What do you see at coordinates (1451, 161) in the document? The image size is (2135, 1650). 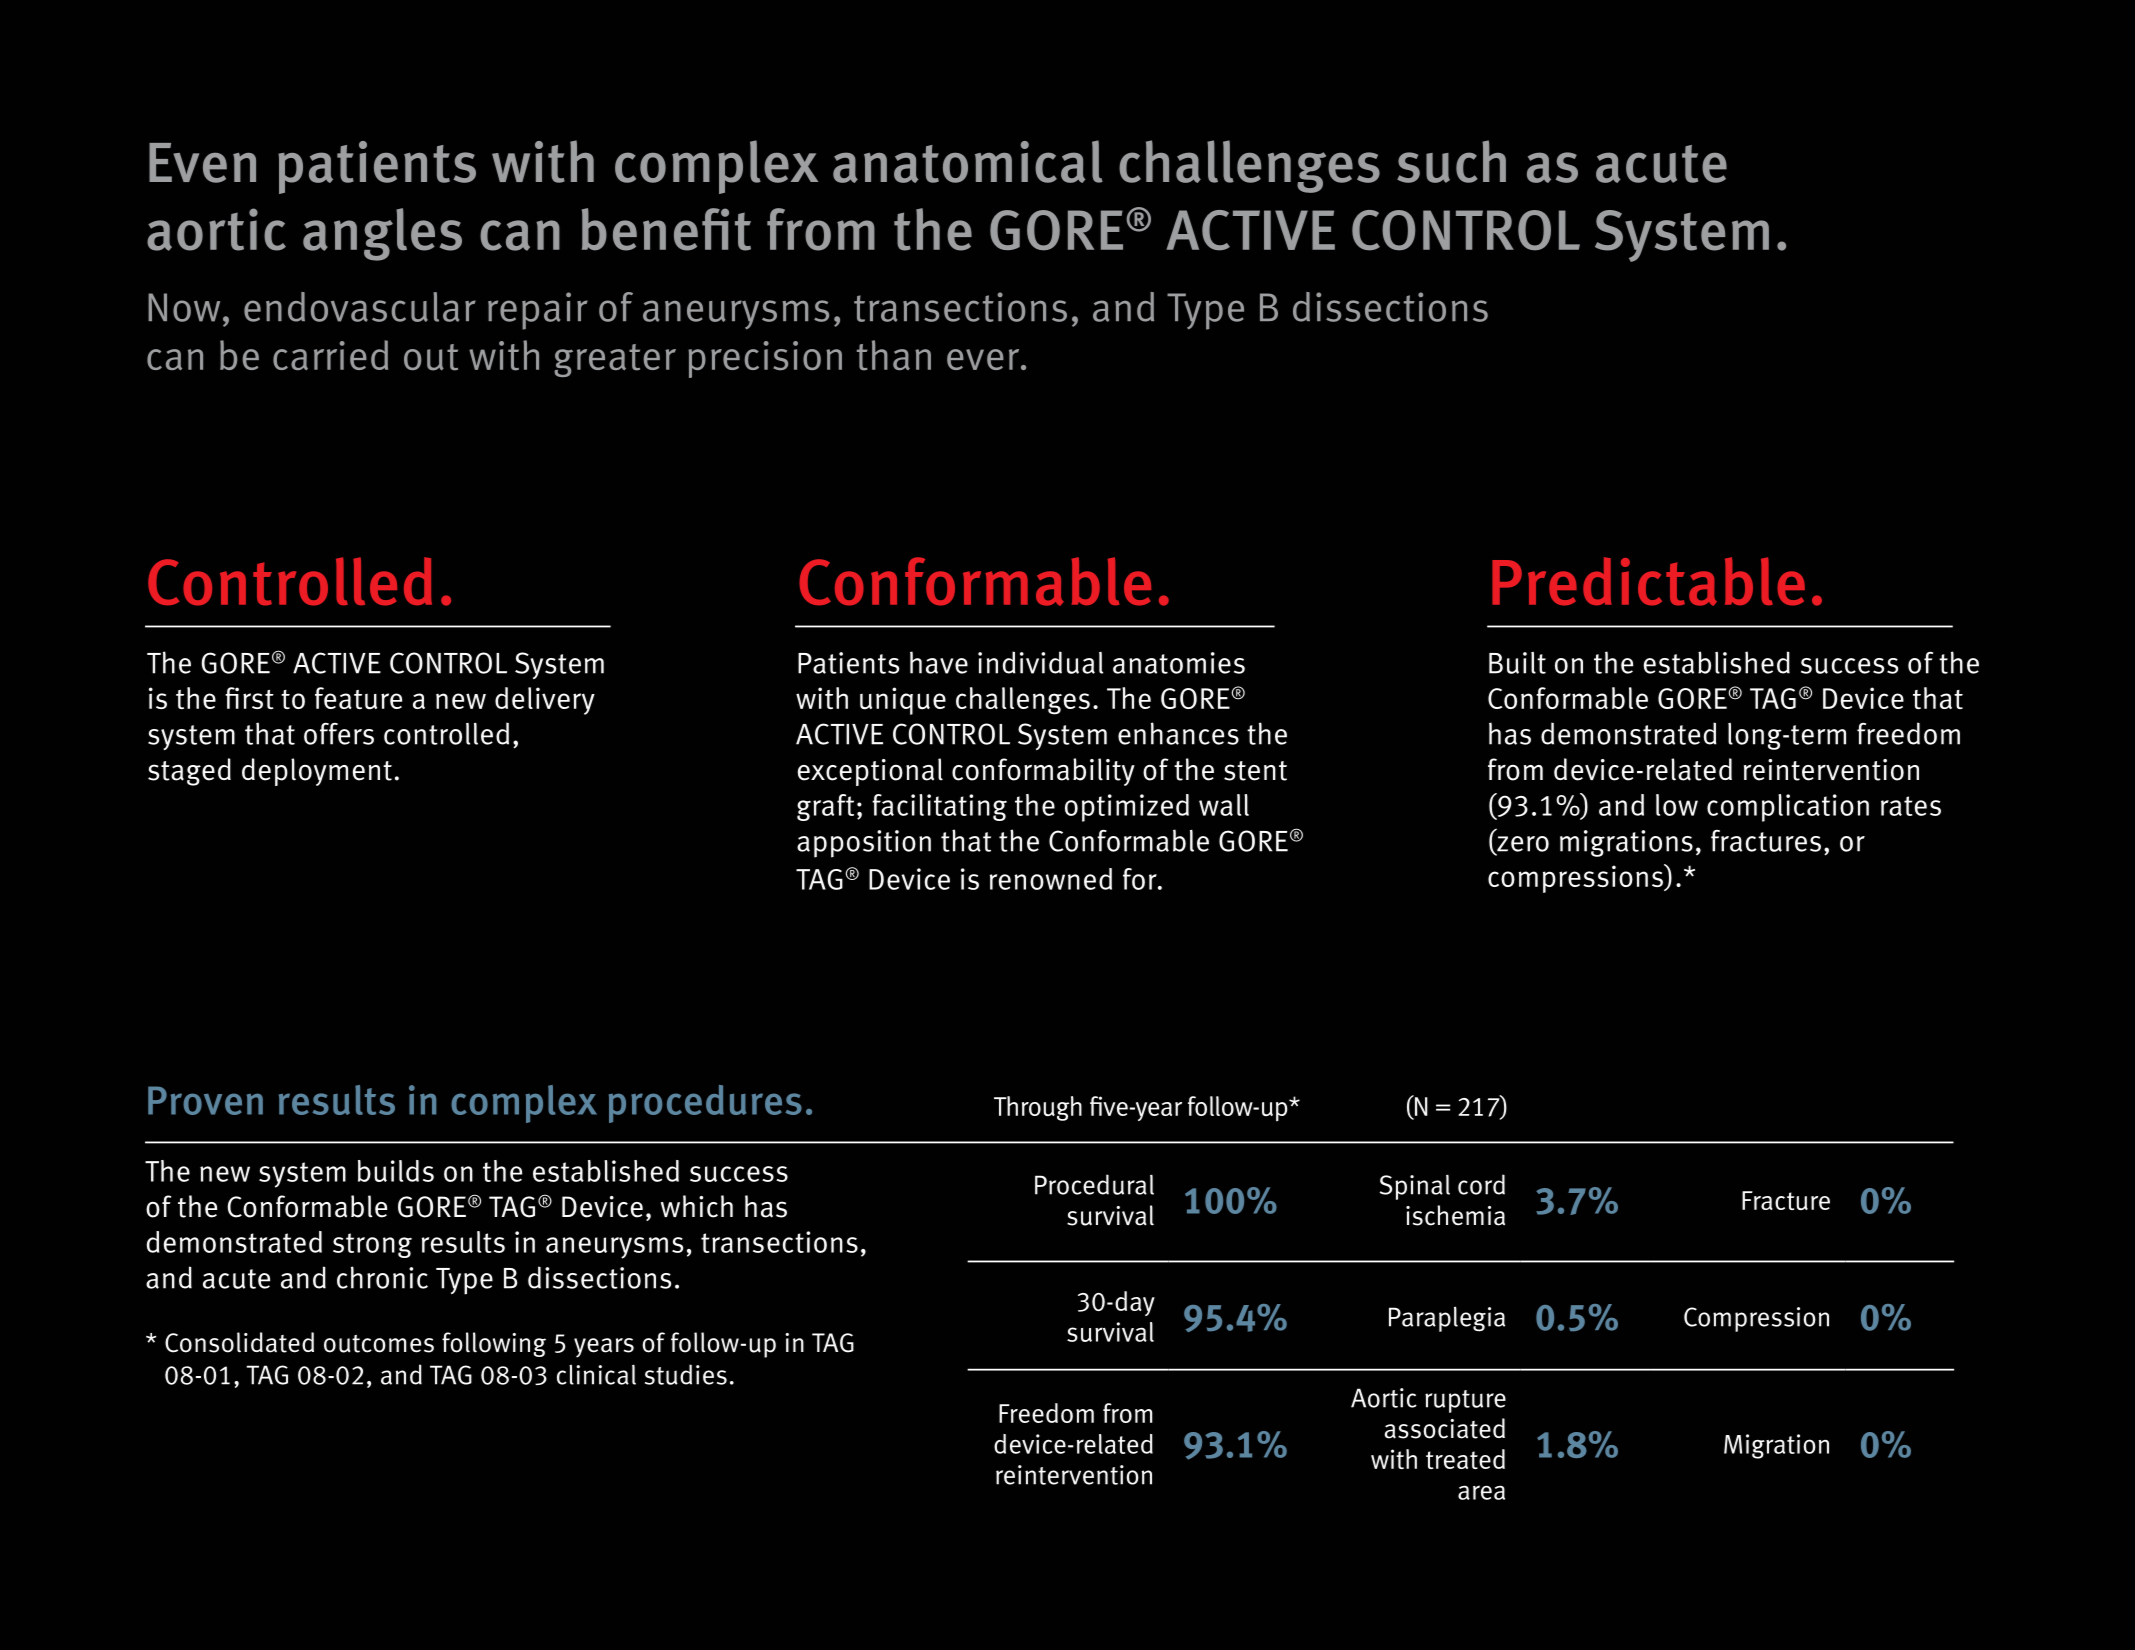 I see `such` at bounding box center [1451, 161].
